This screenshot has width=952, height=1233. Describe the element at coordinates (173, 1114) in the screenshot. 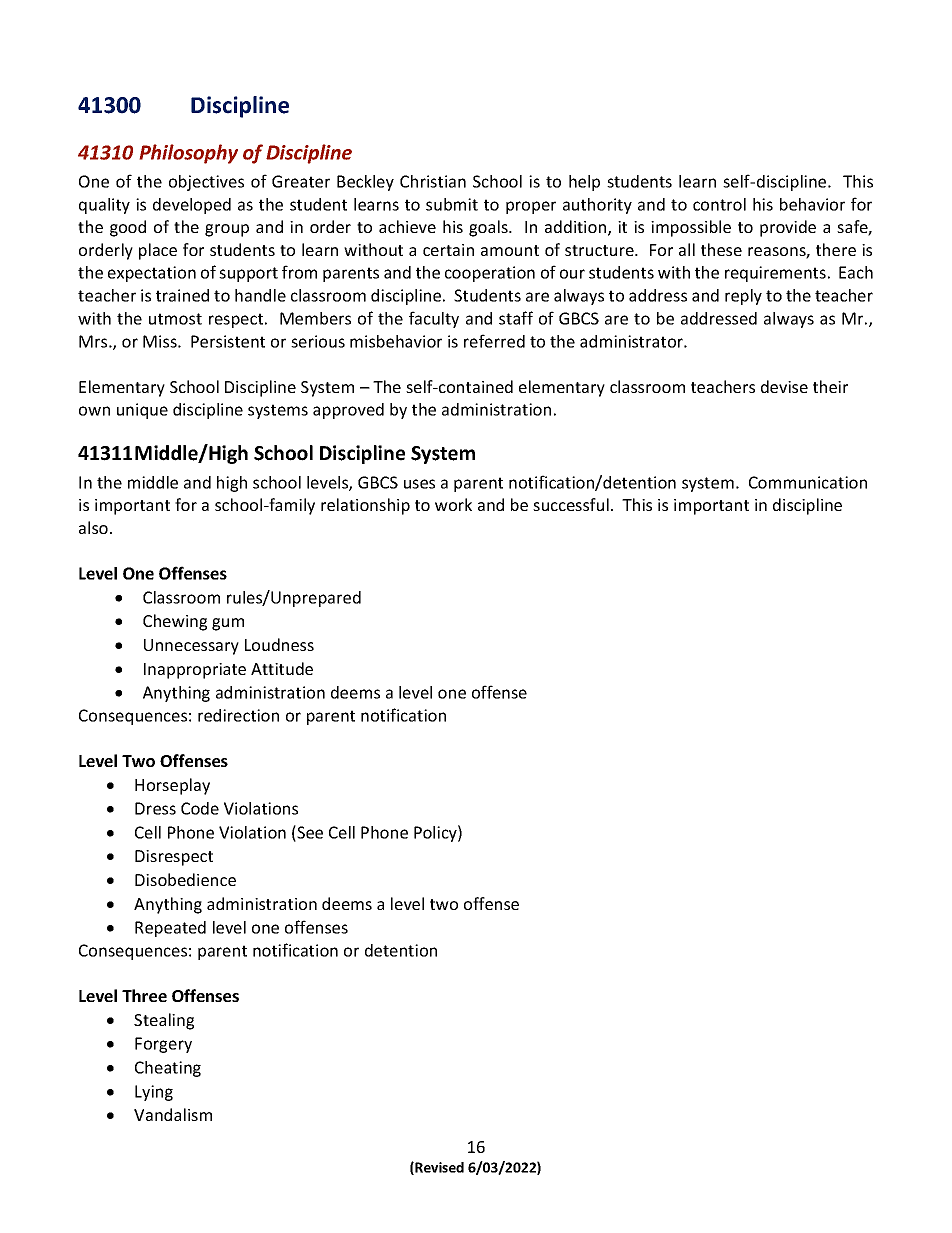

I see `Vandalism` at that location.
